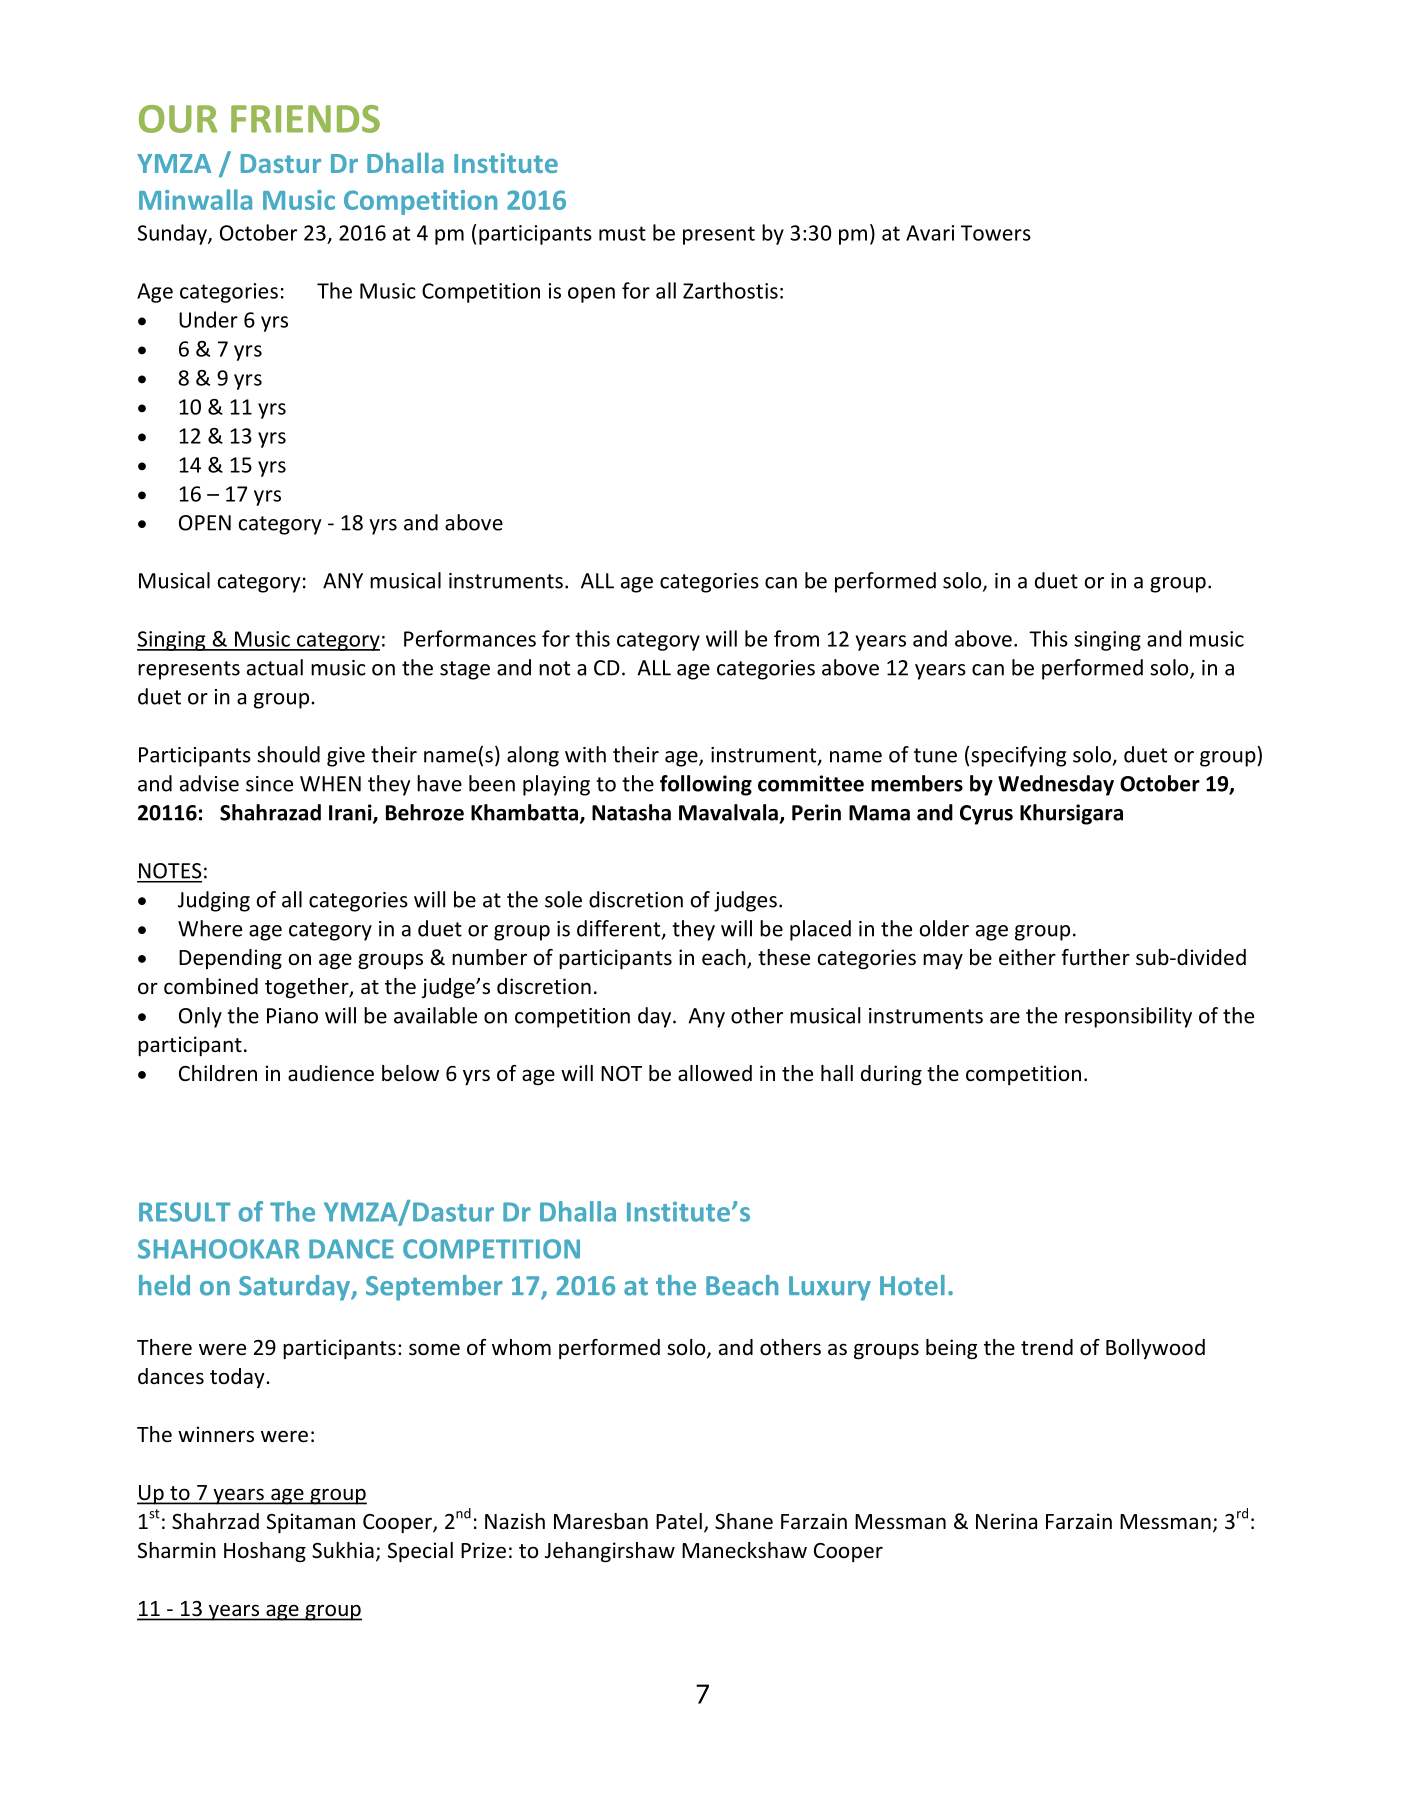  I want to click on FRIENDS, so click(305, 119).
